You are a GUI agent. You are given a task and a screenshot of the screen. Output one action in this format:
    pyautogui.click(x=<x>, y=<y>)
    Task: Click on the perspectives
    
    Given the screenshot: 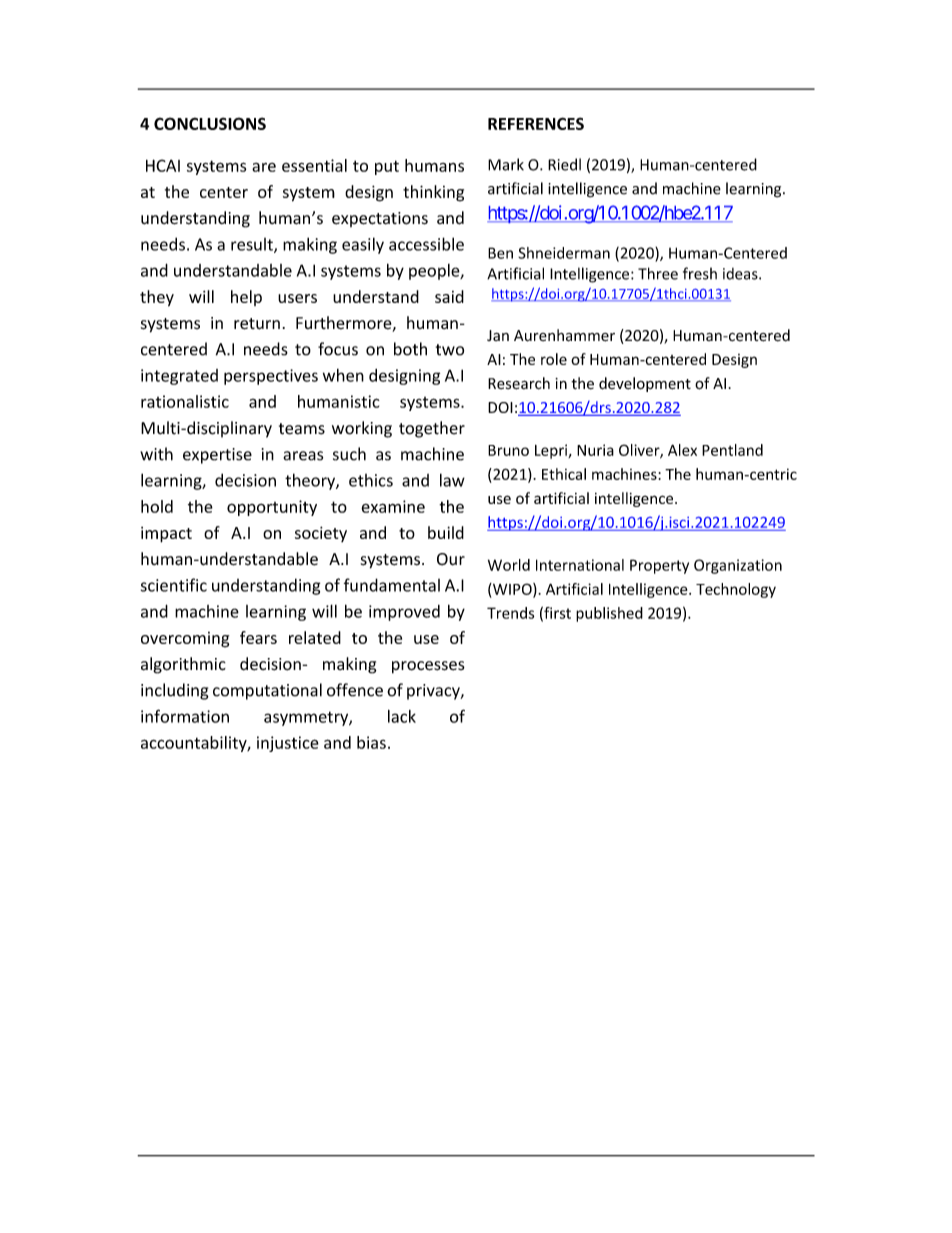 What is the action you would take?
    pyautogui.click(x=271, y=377)
